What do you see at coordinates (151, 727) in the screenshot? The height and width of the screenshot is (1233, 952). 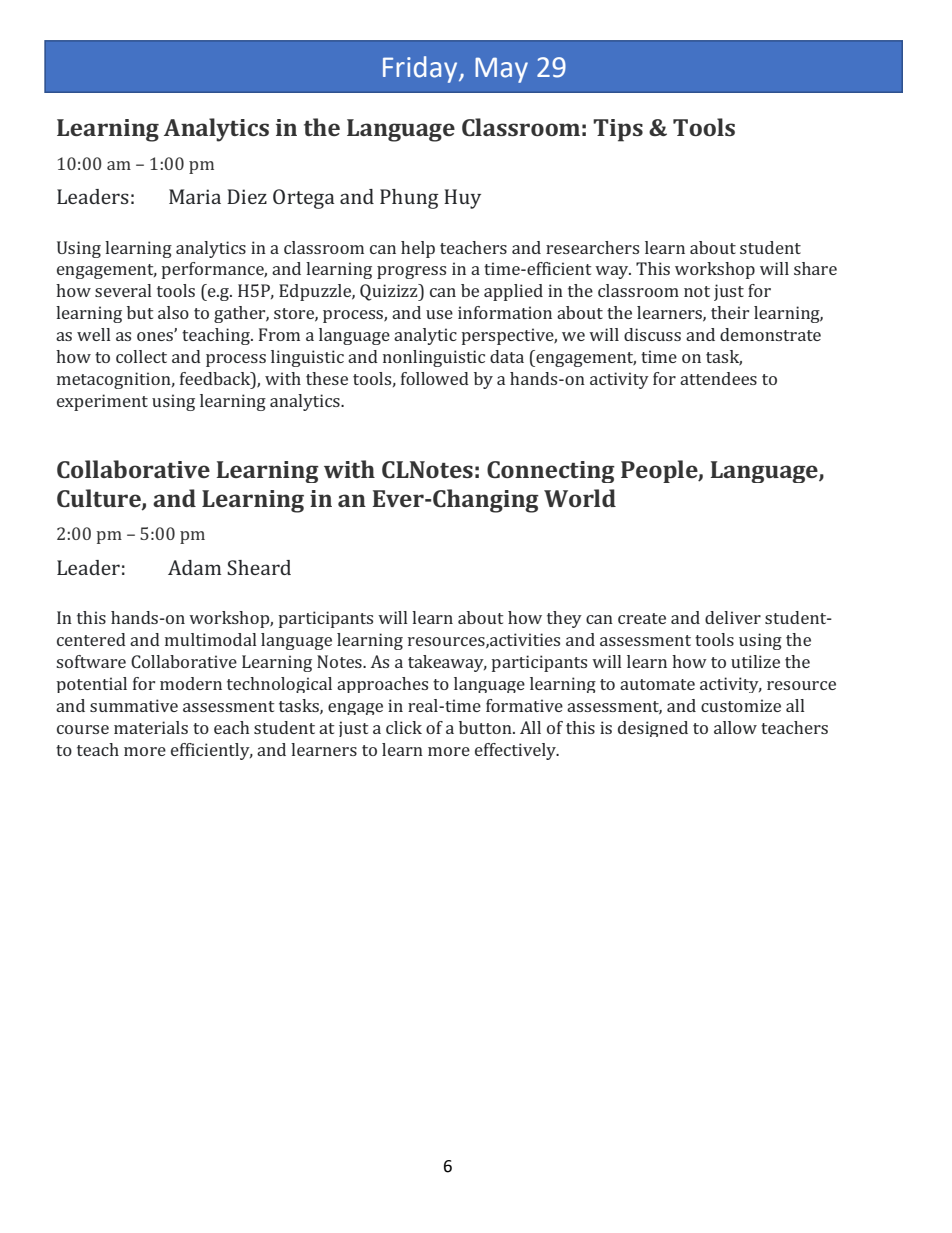 I see `materials` at bounding box center [151, 727].
